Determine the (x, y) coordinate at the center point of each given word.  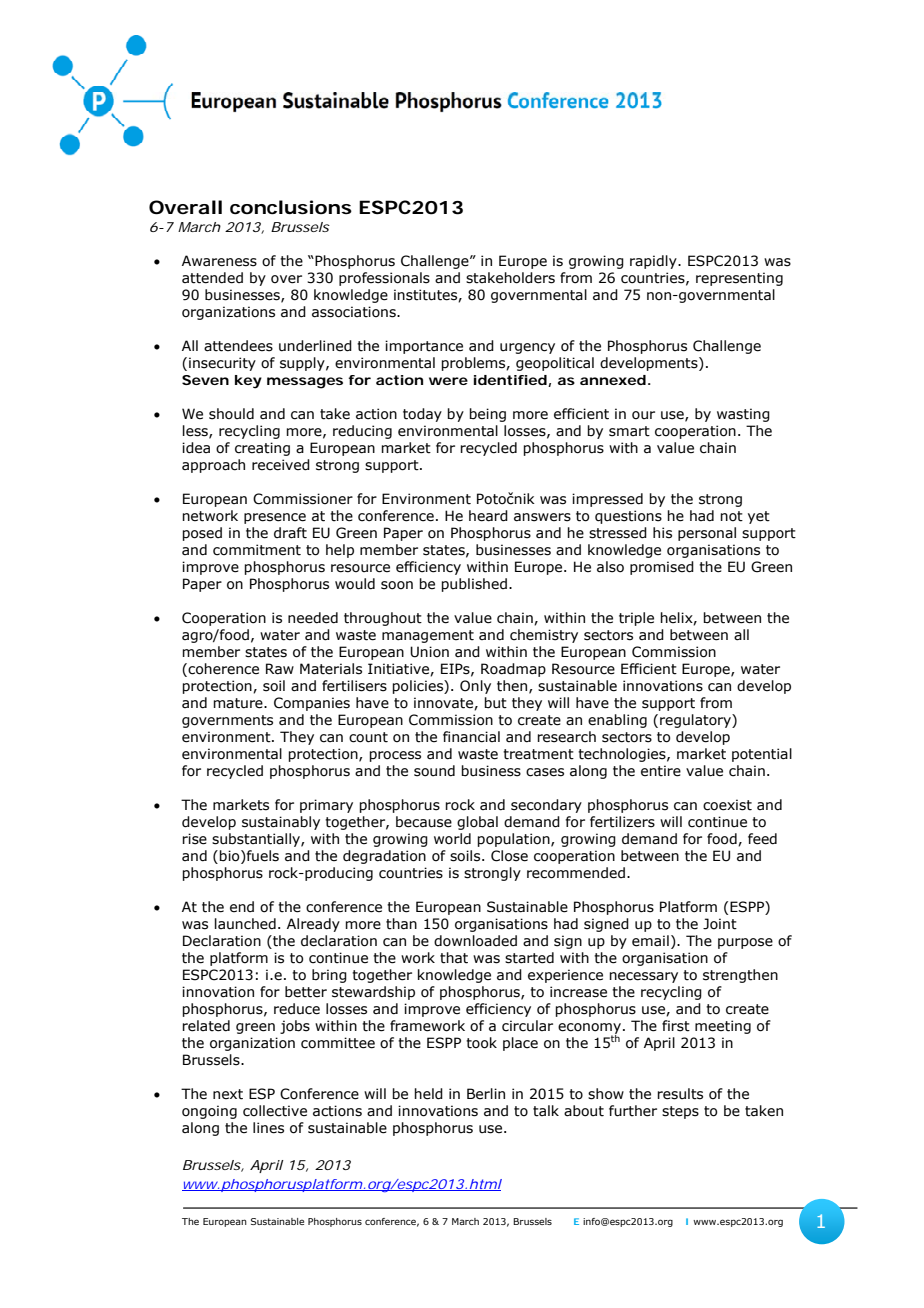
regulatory (696, 721)
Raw (280, 669)
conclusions (291, 207)
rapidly (654, 262)
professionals (384, 279)
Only (475, 687)
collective (275, 1111)
